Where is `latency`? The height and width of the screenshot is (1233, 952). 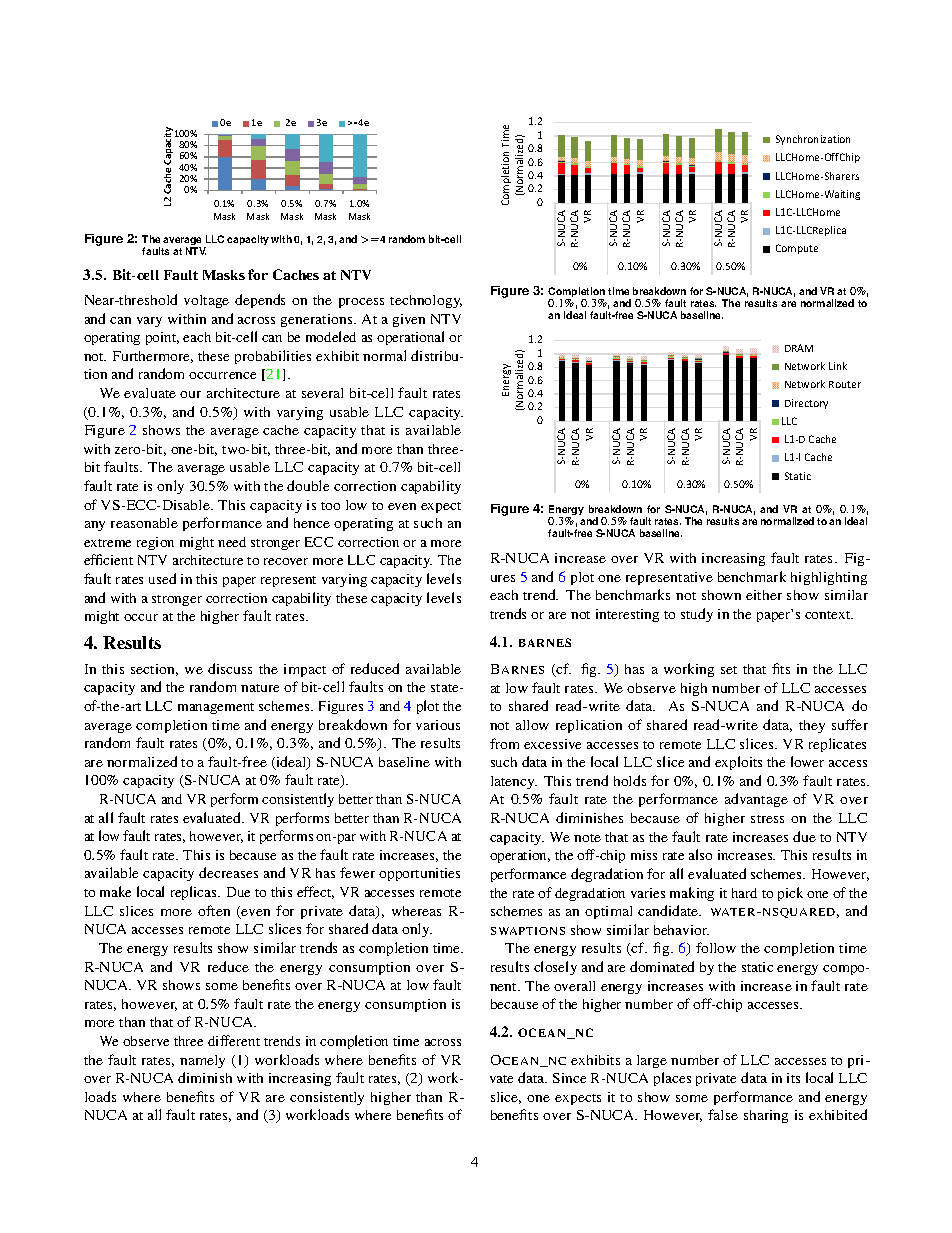 latency is located at coordinates (514, 782).
